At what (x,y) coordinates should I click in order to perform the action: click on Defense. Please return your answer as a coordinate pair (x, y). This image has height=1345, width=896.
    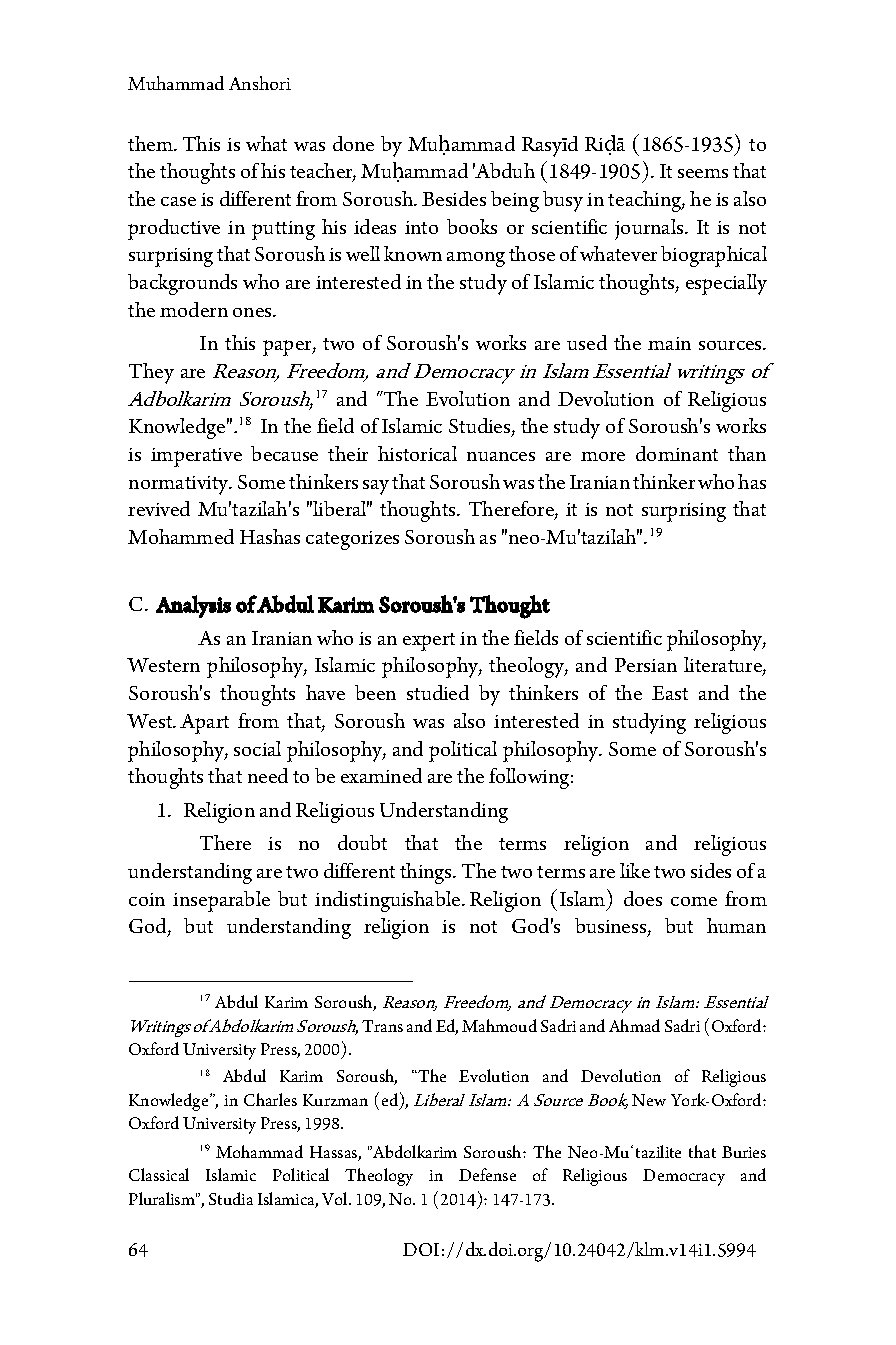
    Looking at the image, I should click on (487, 1174).
